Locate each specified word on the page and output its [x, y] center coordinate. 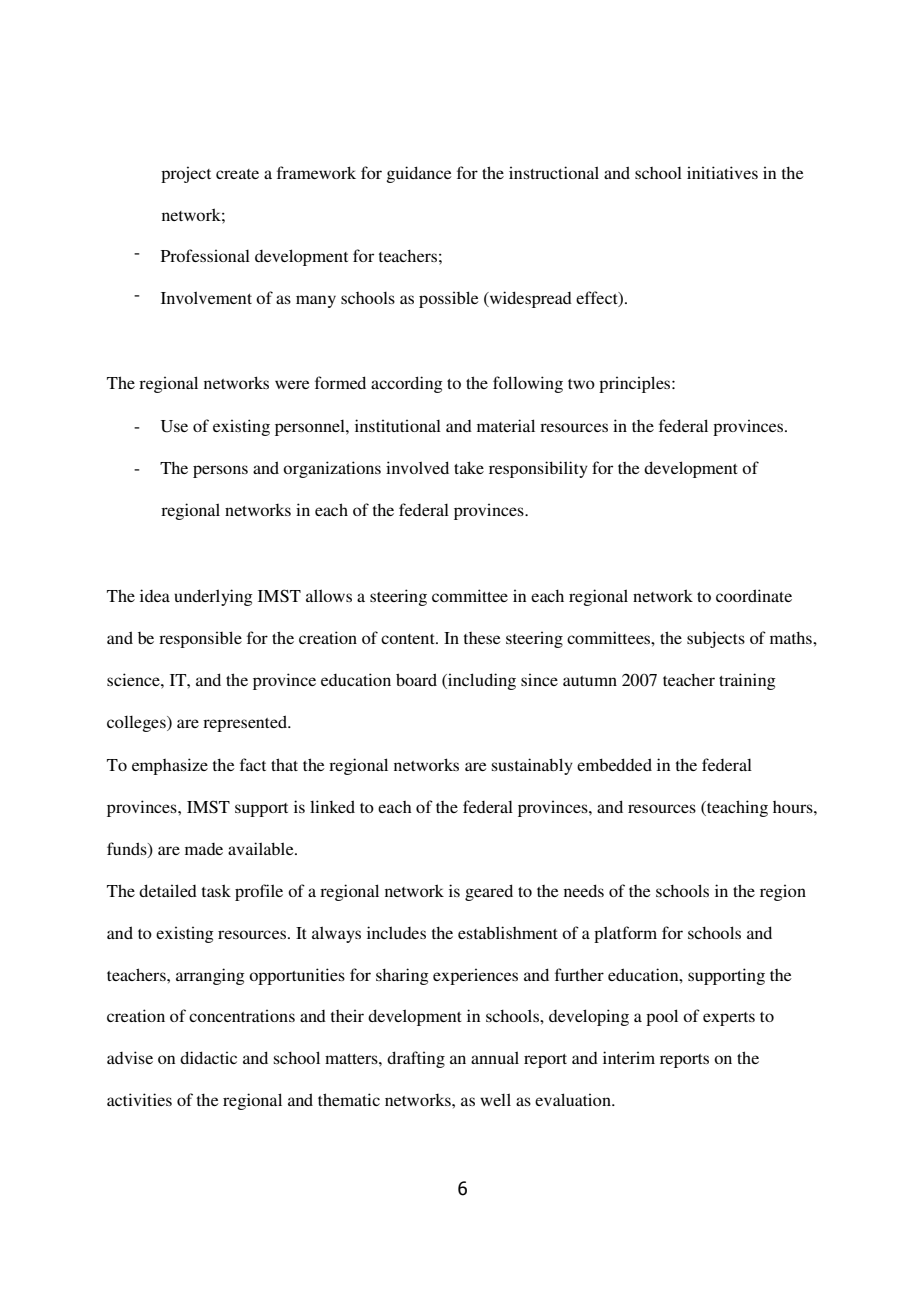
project [186, 174]
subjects [716, 639]
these [482, 638]
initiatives [722, 172]
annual [495, 1057]
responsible [200, 639]
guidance [419, 174]
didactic [208, 1057]
